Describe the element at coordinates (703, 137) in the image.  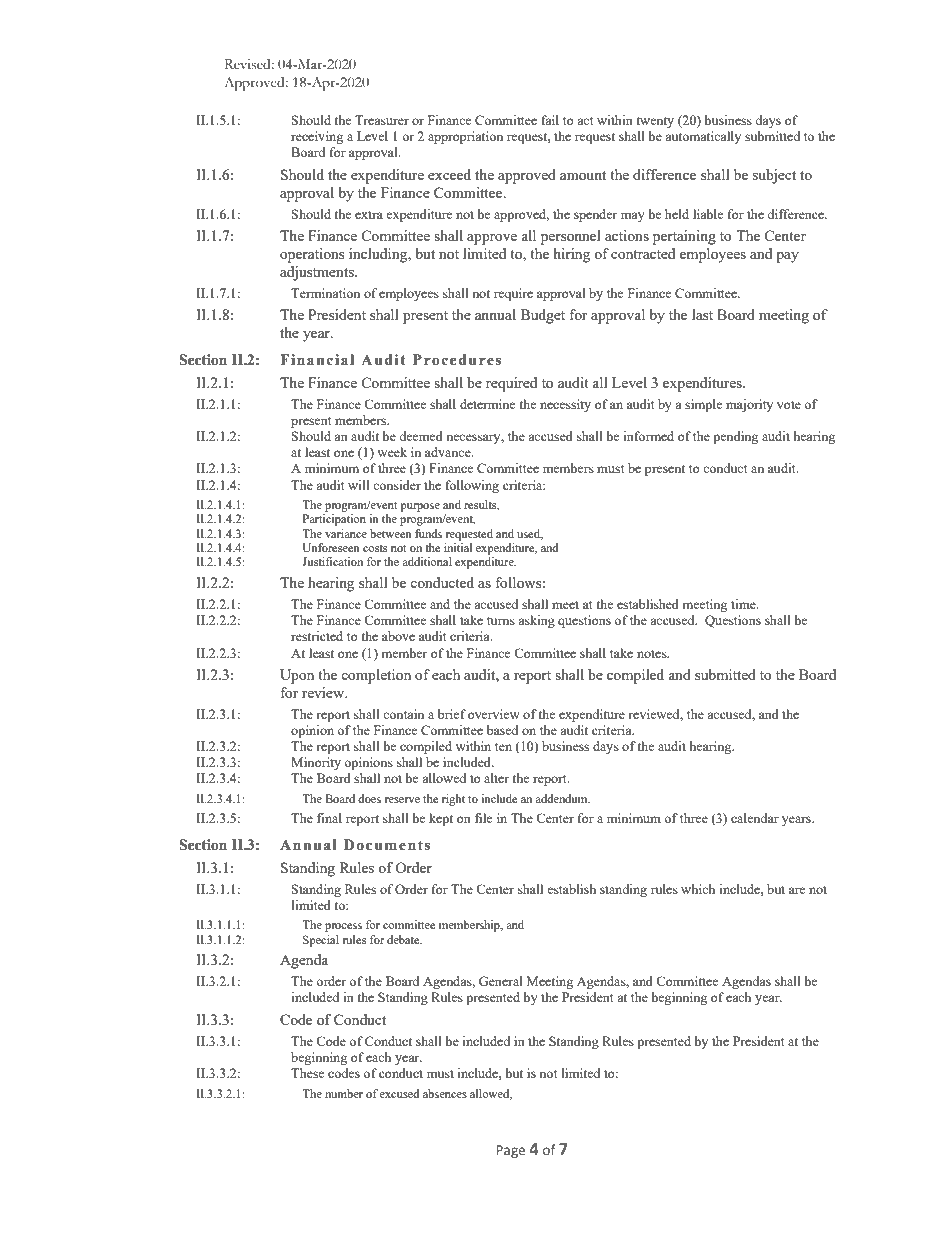
I see `automatically` at that location.
